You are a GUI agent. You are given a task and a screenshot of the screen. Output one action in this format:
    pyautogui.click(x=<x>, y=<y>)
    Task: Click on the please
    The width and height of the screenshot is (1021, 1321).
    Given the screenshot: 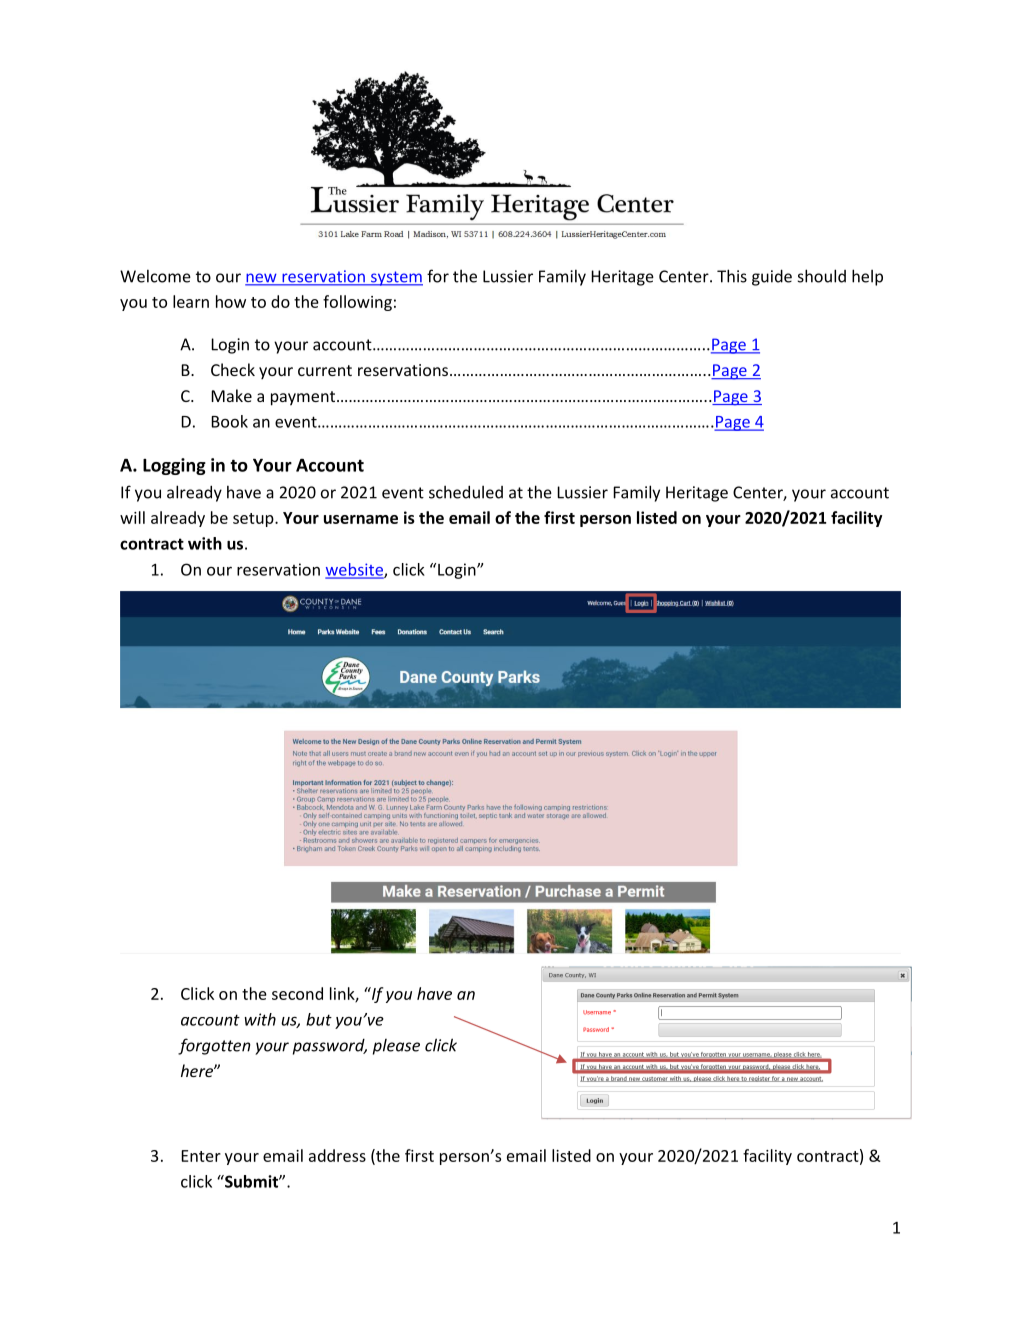 What is the action you would take?
    pyautogui.click(x=396, y=1047)
